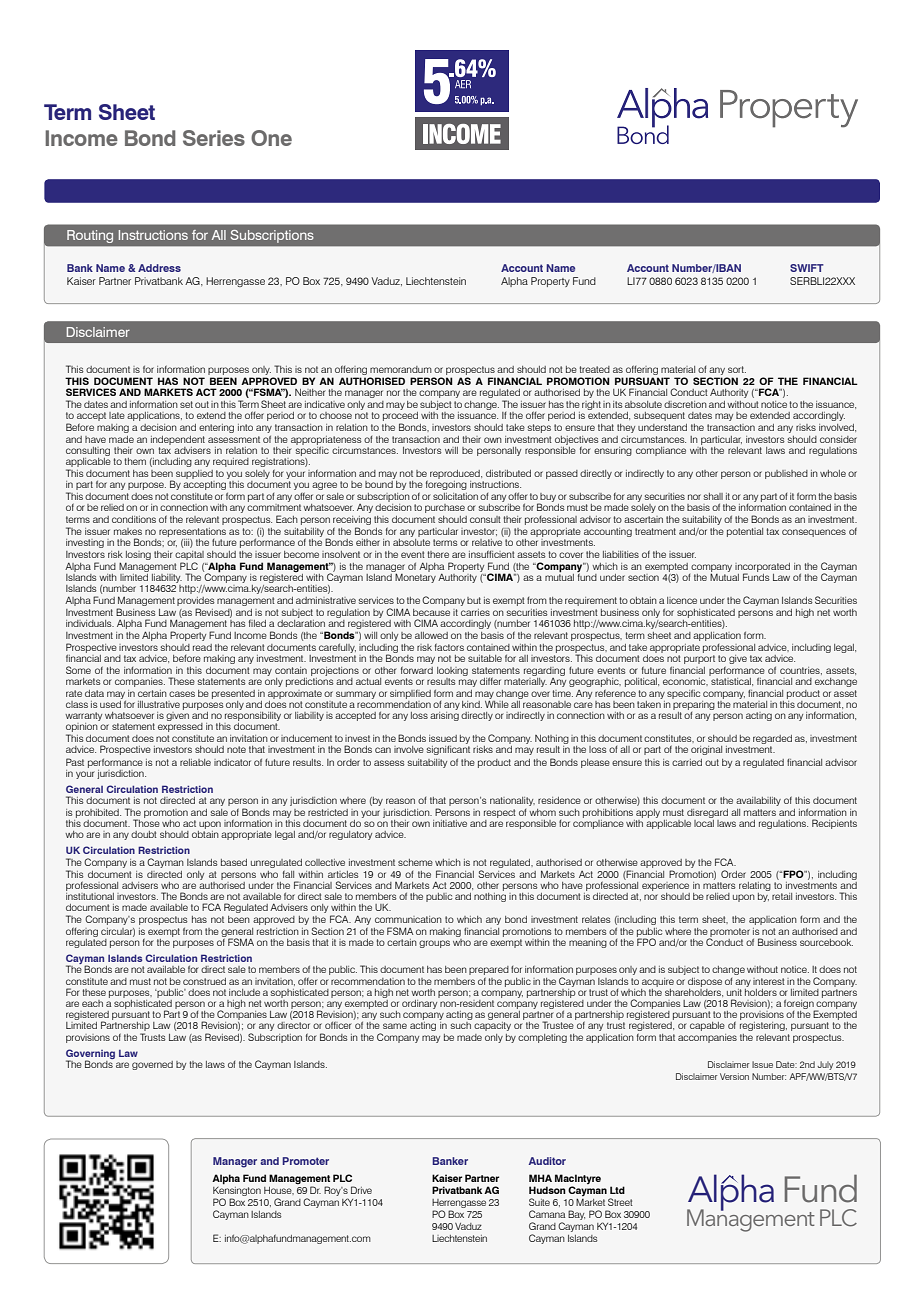  What do you see at coordinates (214, 138) in the screenshot?
I see `Series` at bounding box center [214, 138].
